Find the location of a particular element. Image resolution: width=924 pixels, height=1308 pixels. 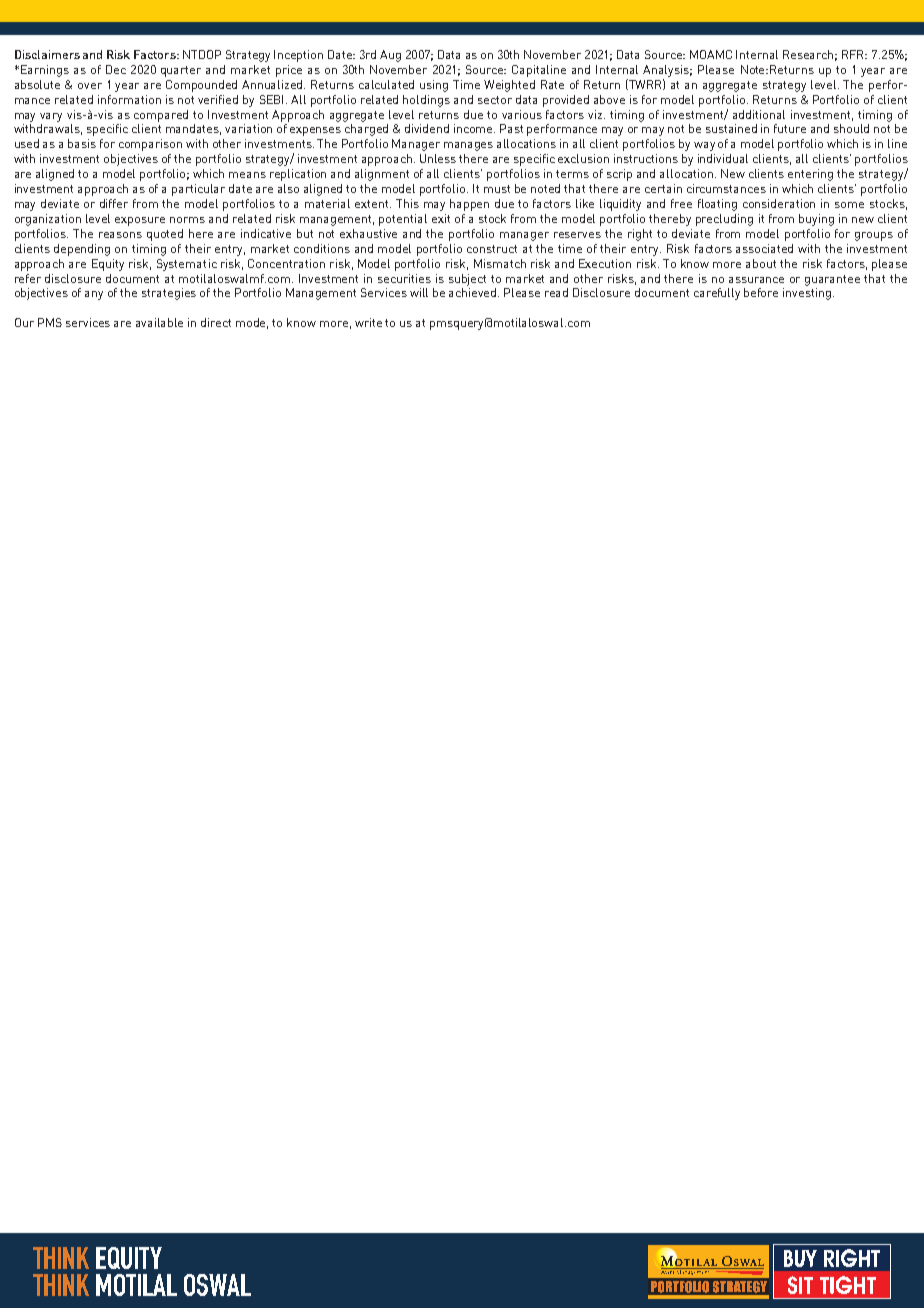

comparison is located at coordinates (150, 145).
